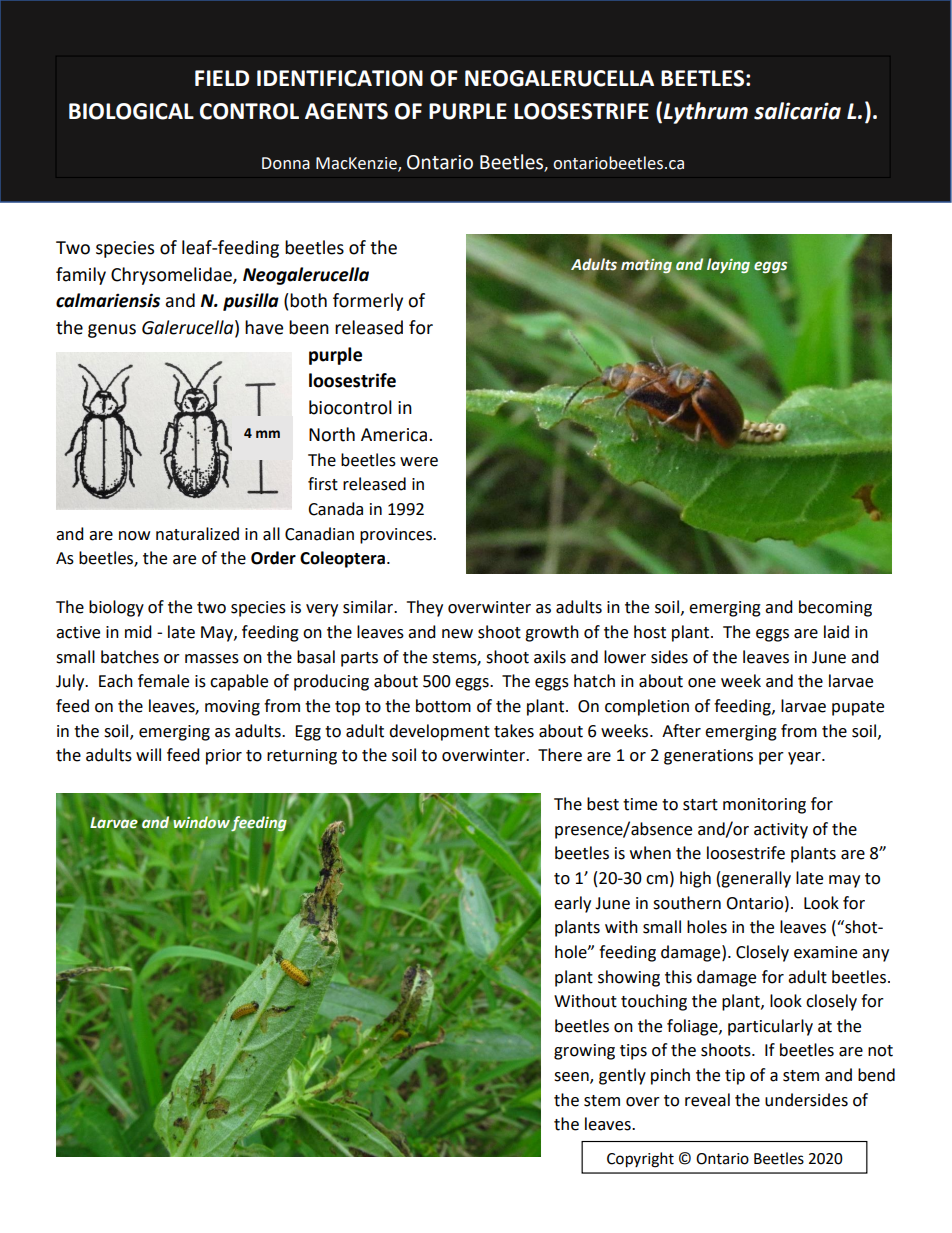 This screenshot has height=1233, width=952. Describe the element at coordinates (346, 111) in the screenshot. I see `AGENTS` at that location.
